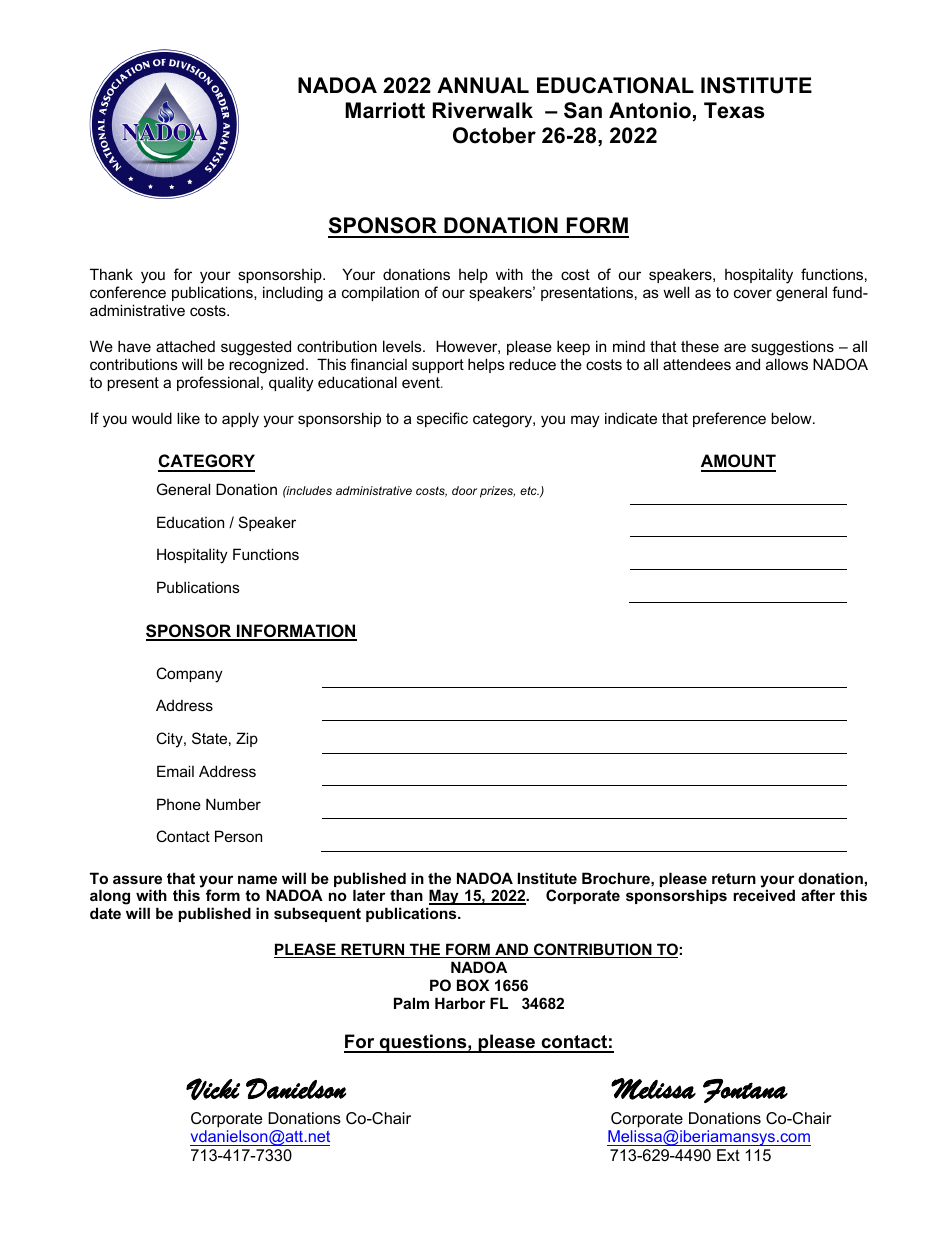  I want to click on later, so click(369, 895).
